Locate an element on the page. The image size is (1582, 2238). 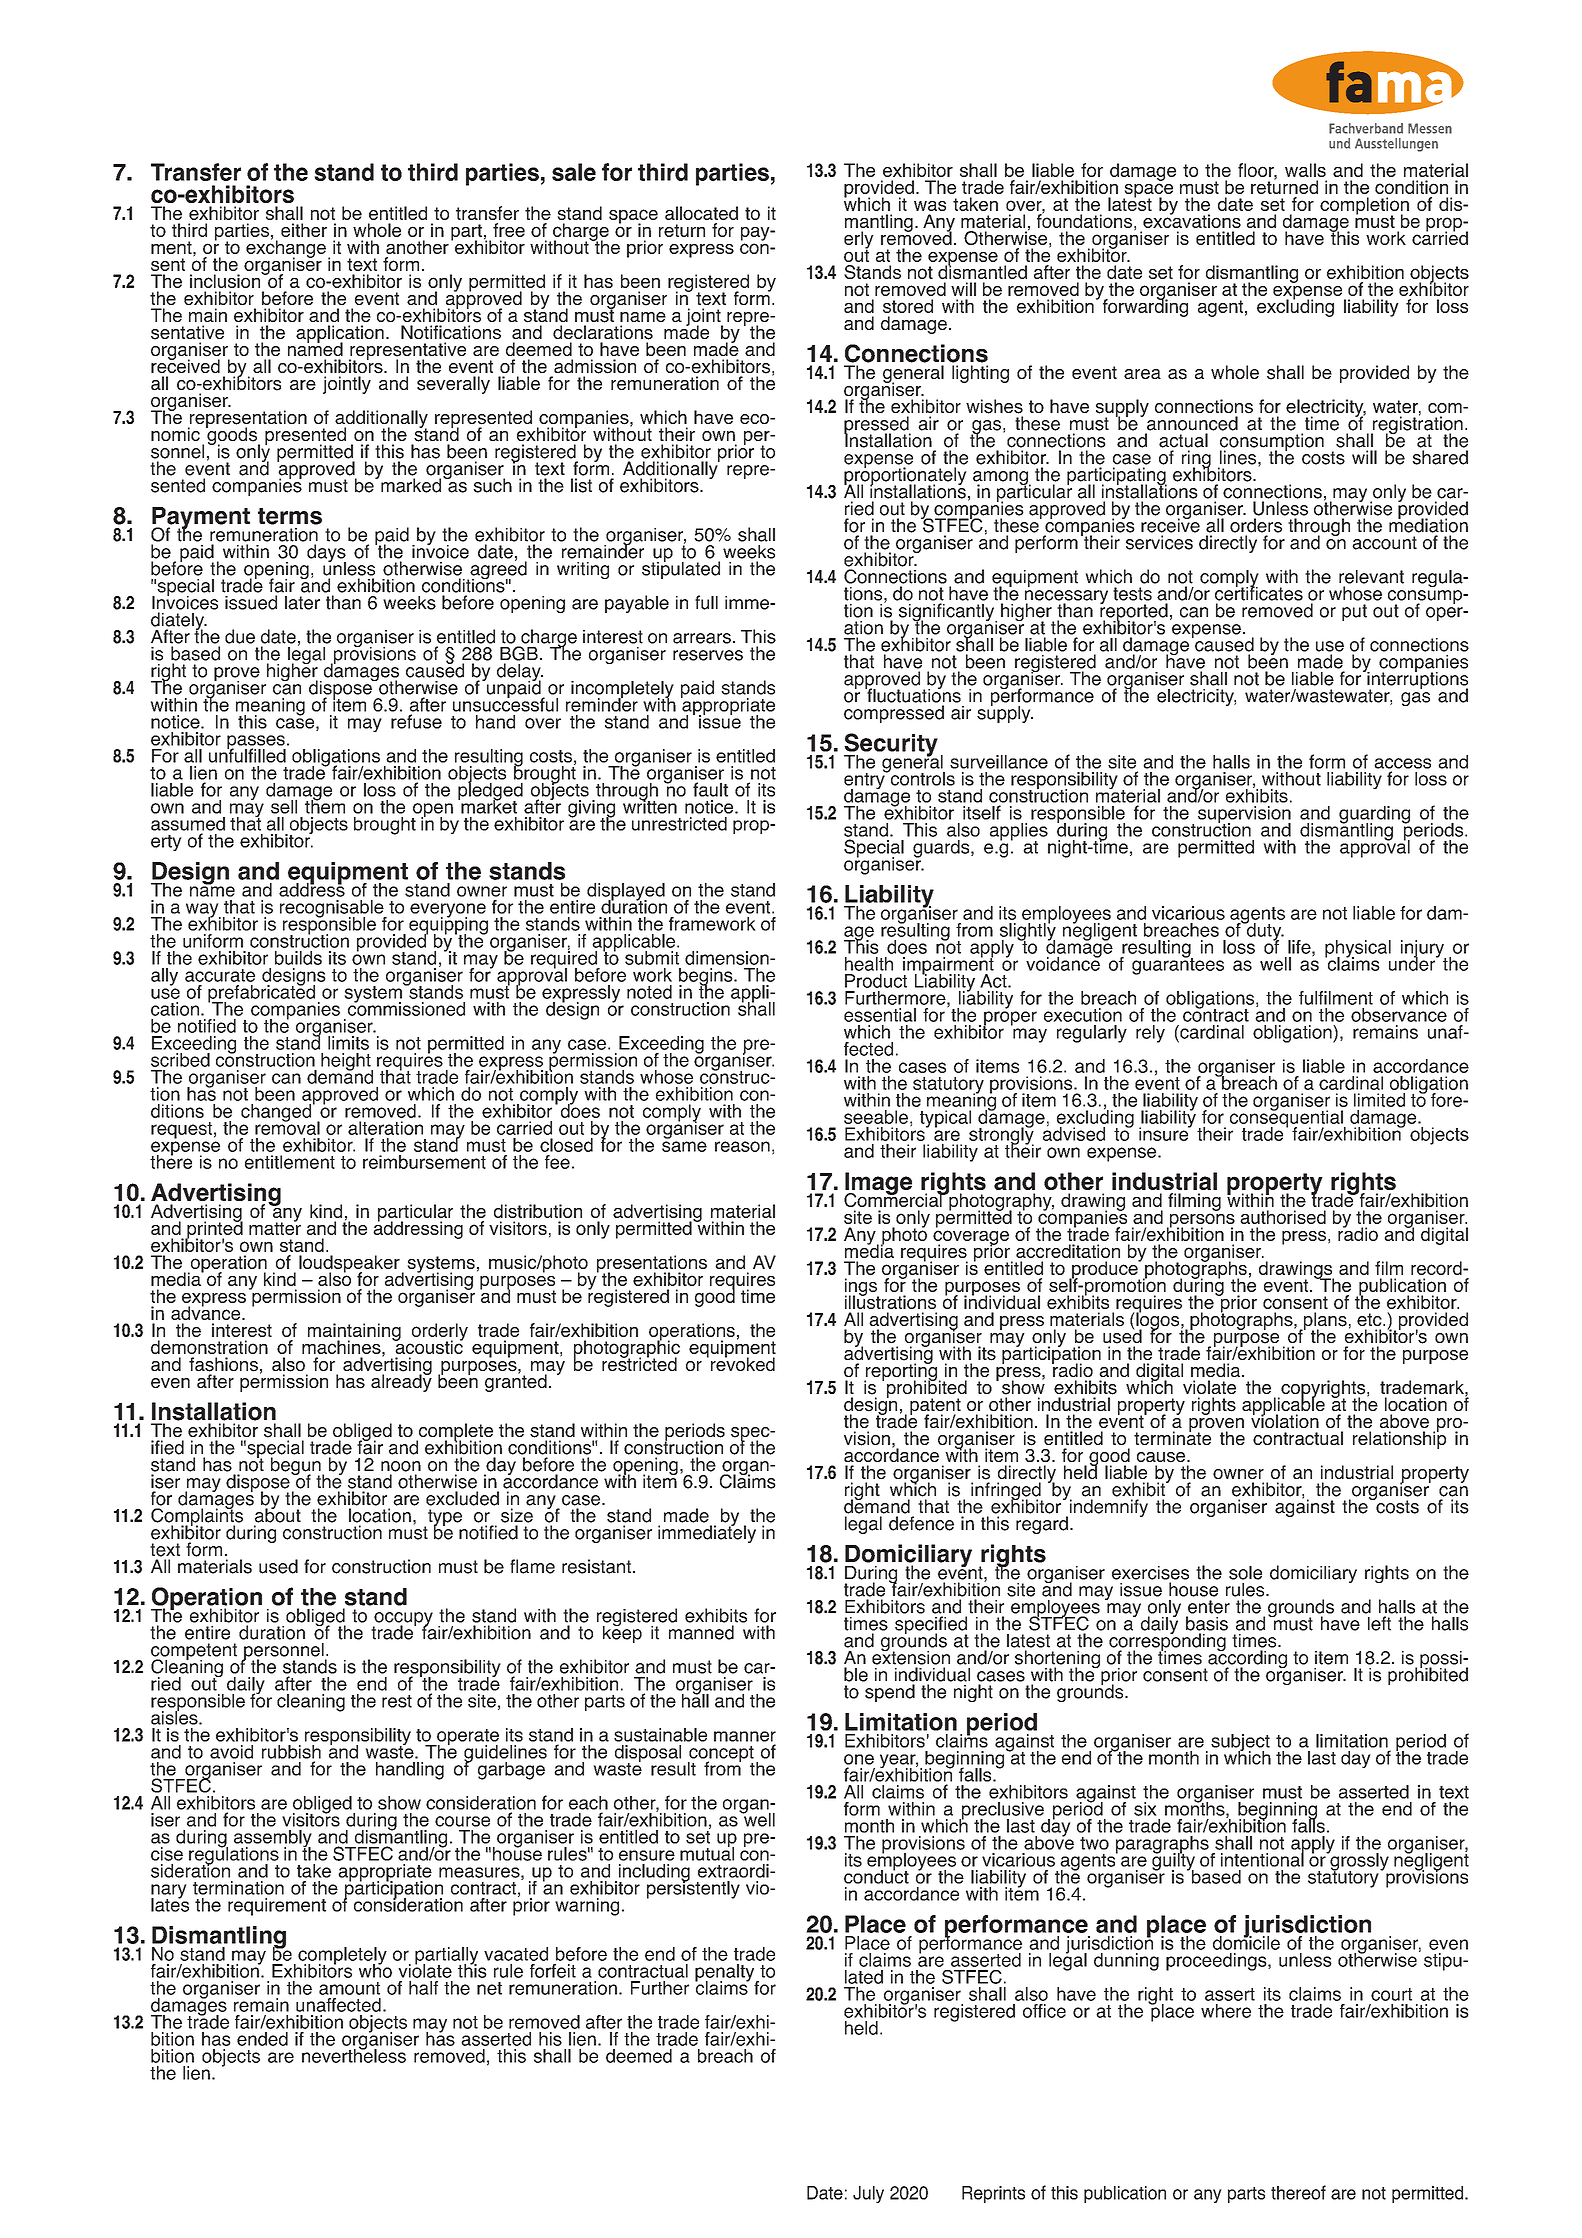
basis is located at coordinates (1207, 1623).
